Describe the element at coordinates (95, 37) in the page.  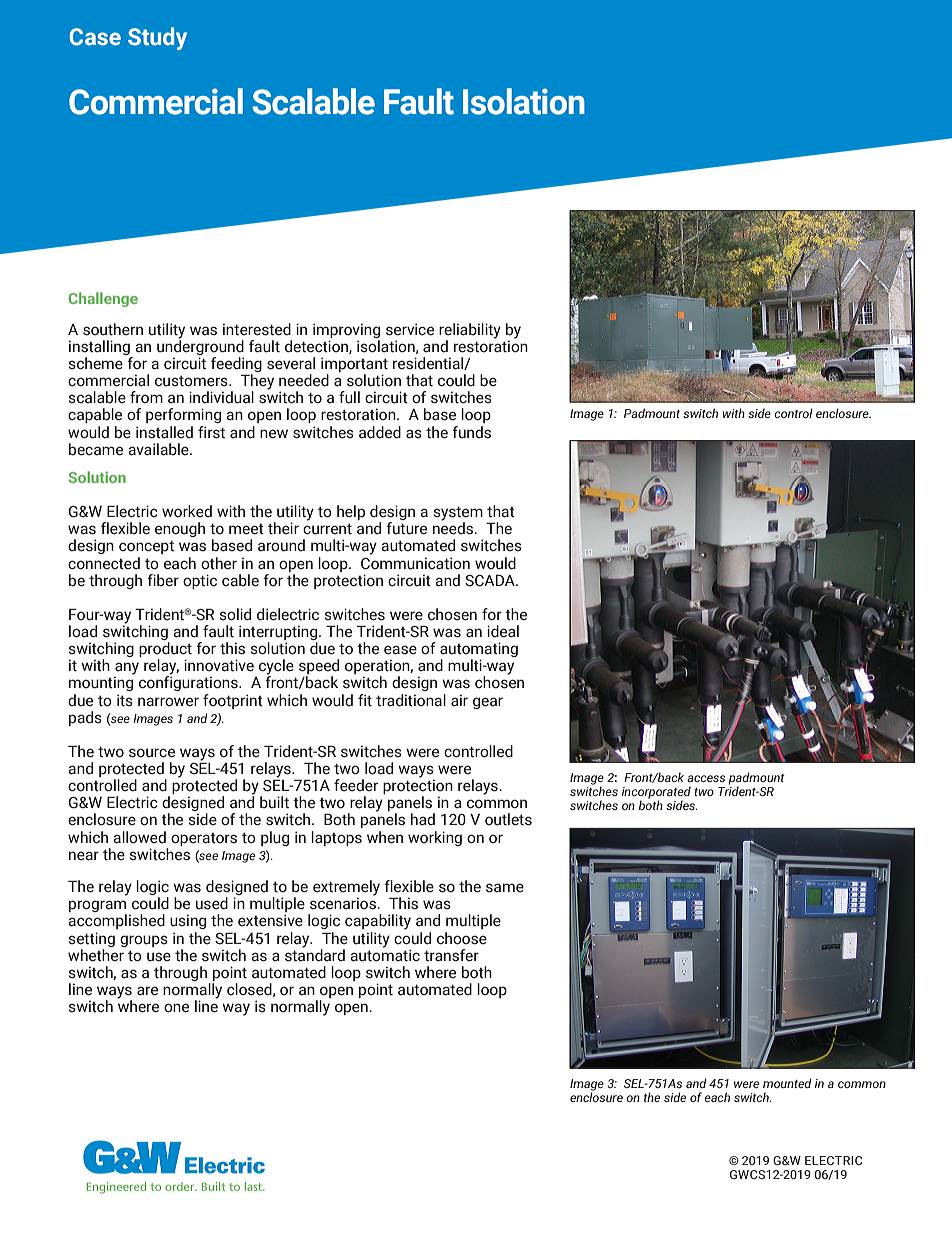
I see `Case` at that location.
